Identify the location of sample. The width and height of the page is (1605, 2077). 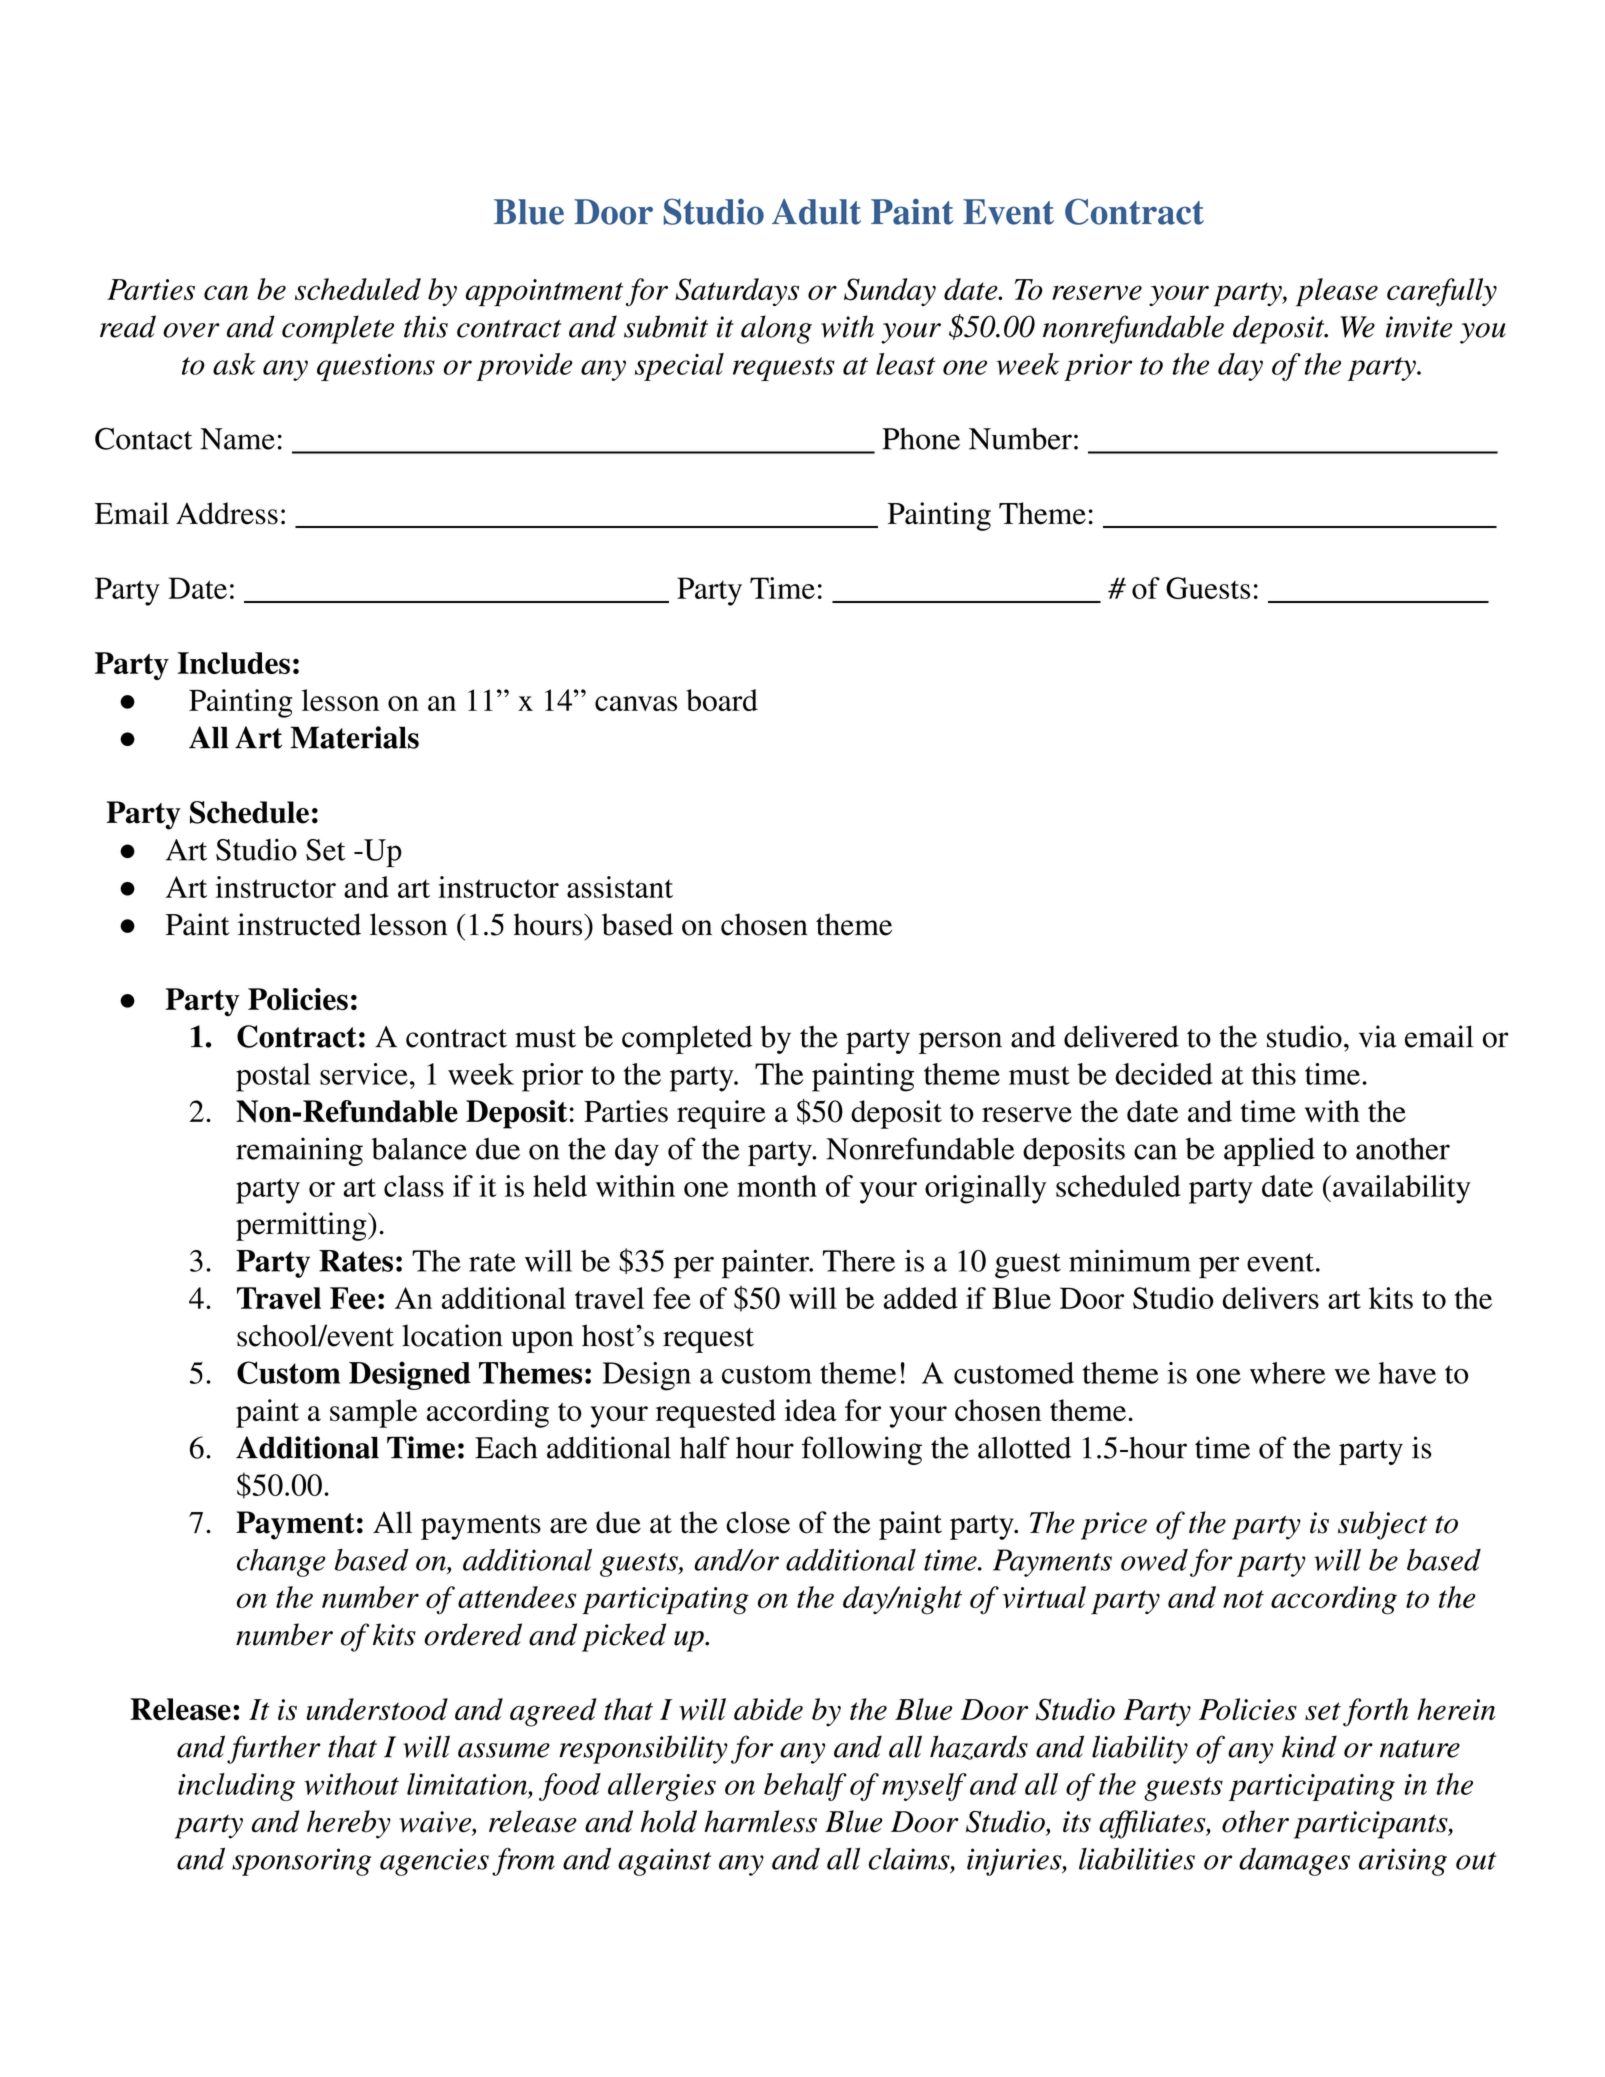
(373, 1413).
